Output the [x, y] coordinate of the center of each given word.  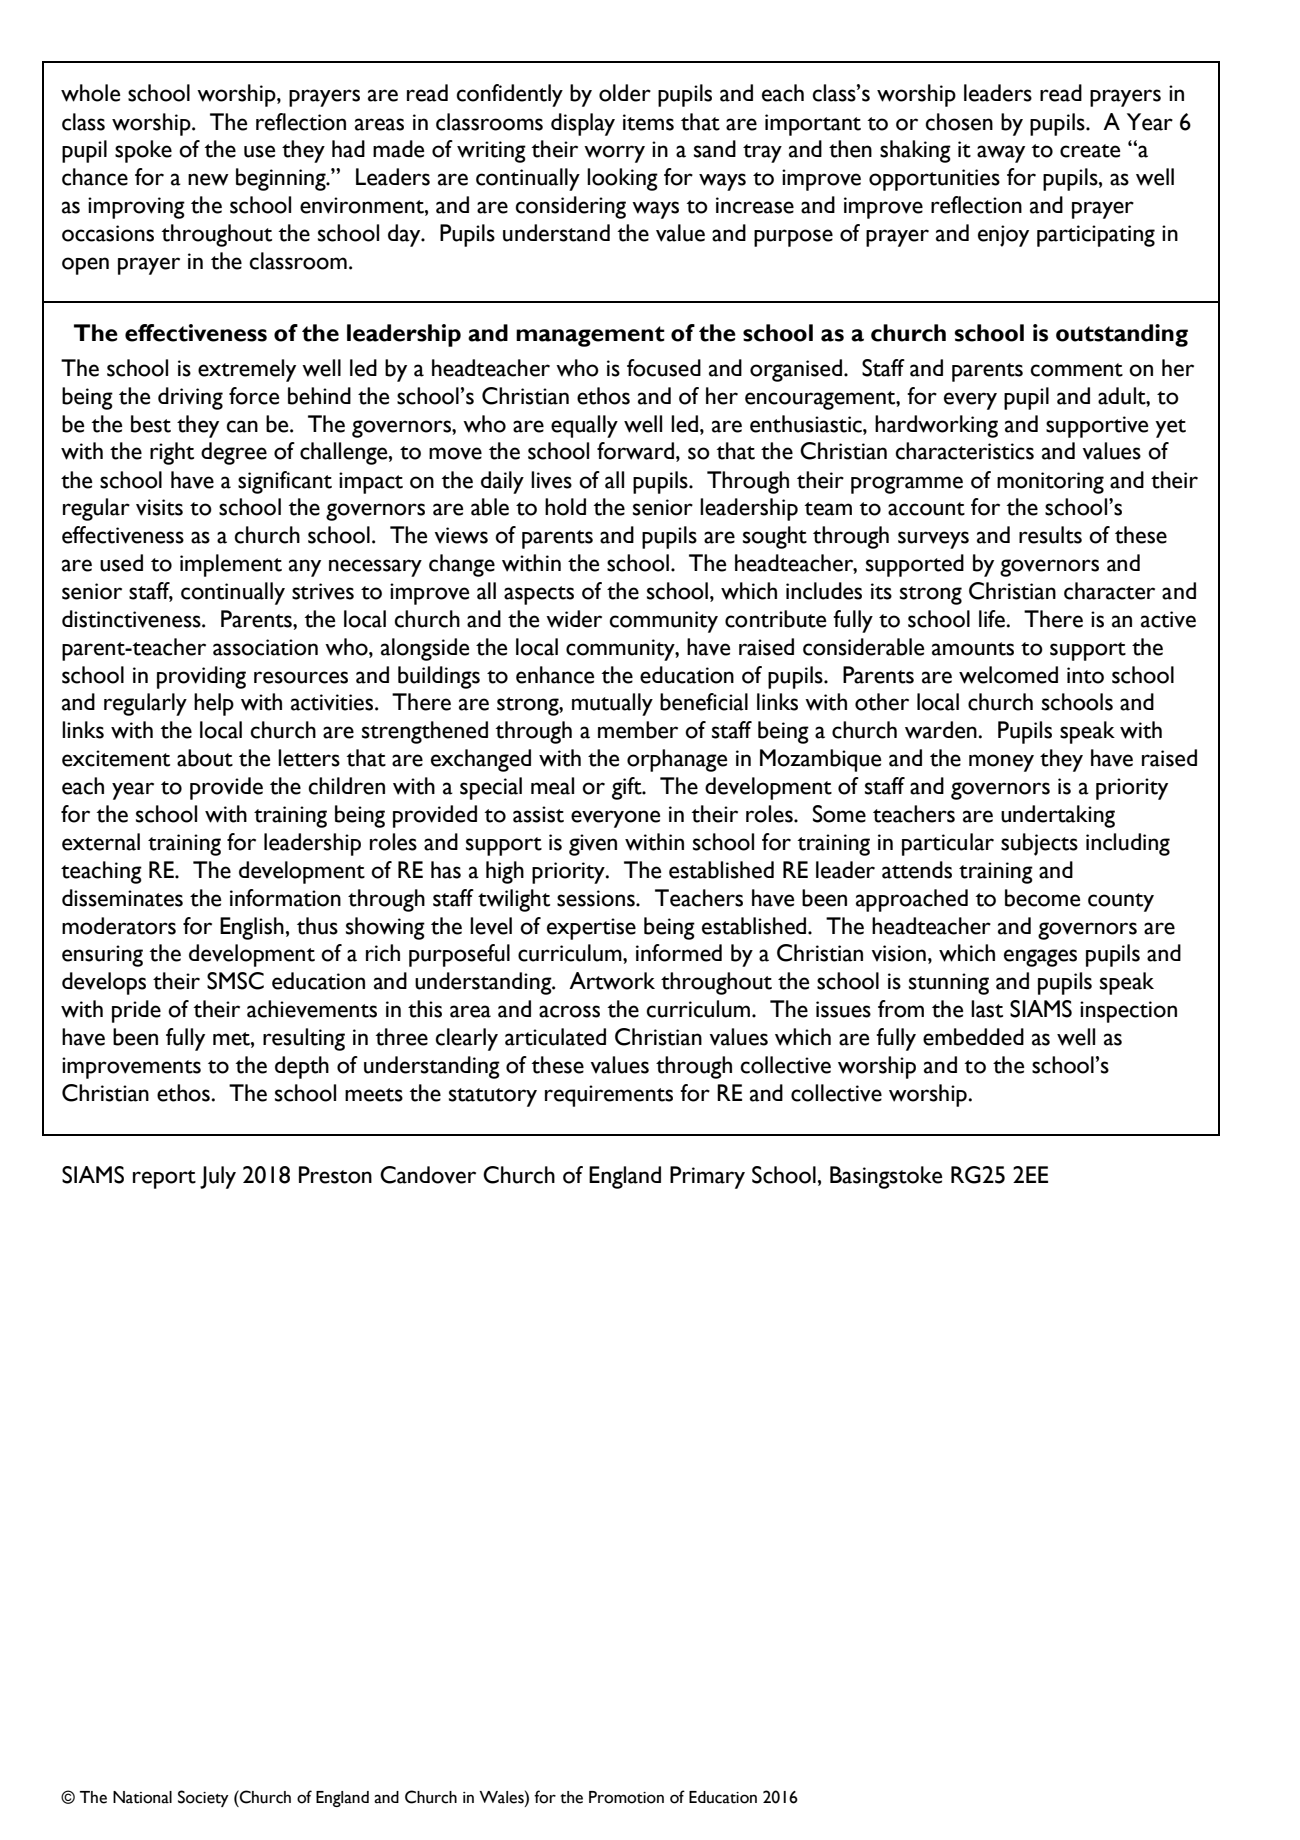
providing [201, 677]
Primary [707, 1177]
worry [614, 154]
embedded [973, 1037]
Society [203, 1798]
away [1001, 154]
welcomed [1008, 675]
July [218, 1177]
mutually [612, 704]
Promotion [626, 1797]
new [208, 179]
